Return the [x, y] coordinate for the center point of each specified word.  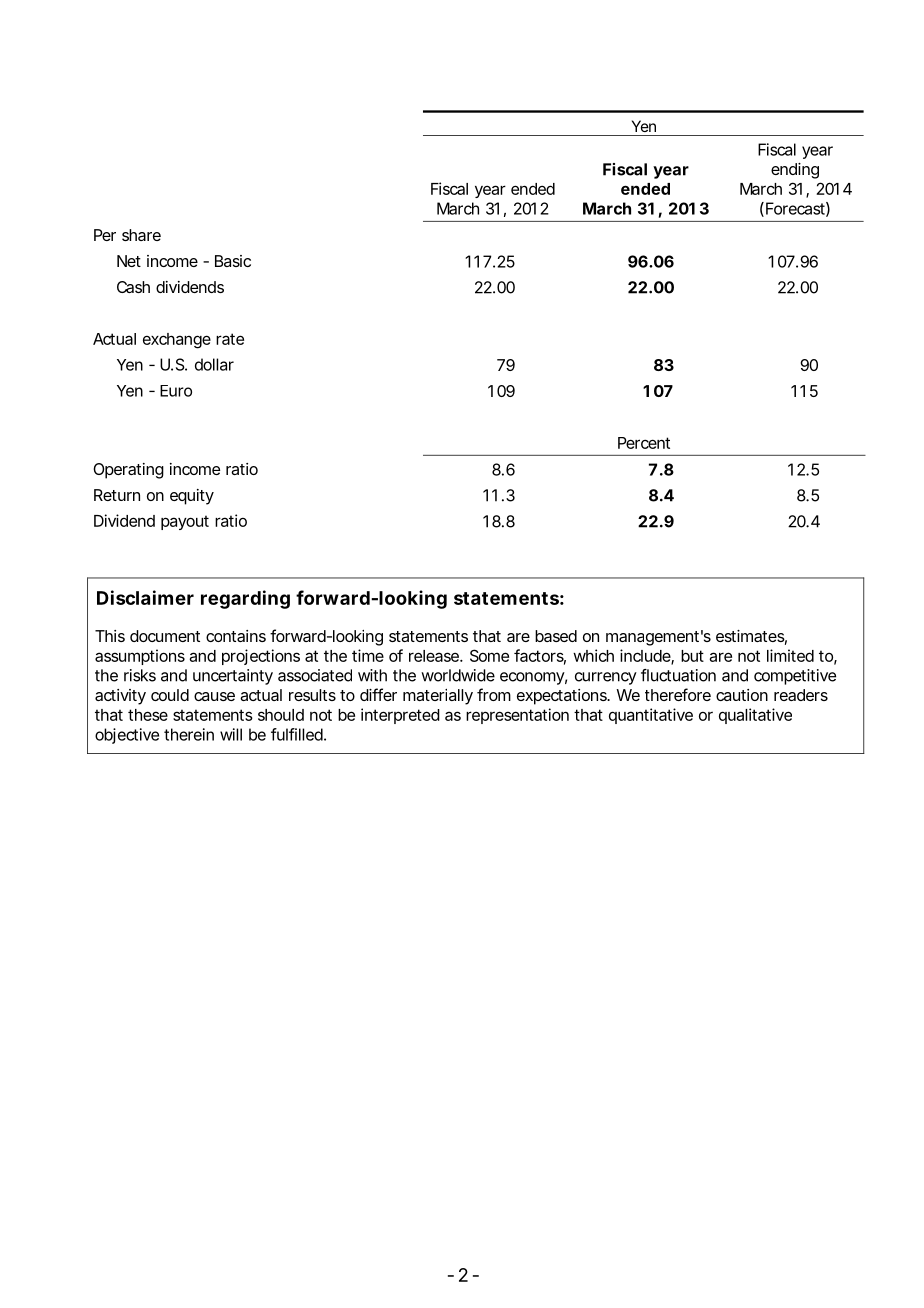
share [141, 235]
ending [795, 171]
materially [438, 697]
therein [189, 734]
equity [192, 497]
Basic [233, 261]
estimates [750, 636]
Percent [644, 443]
